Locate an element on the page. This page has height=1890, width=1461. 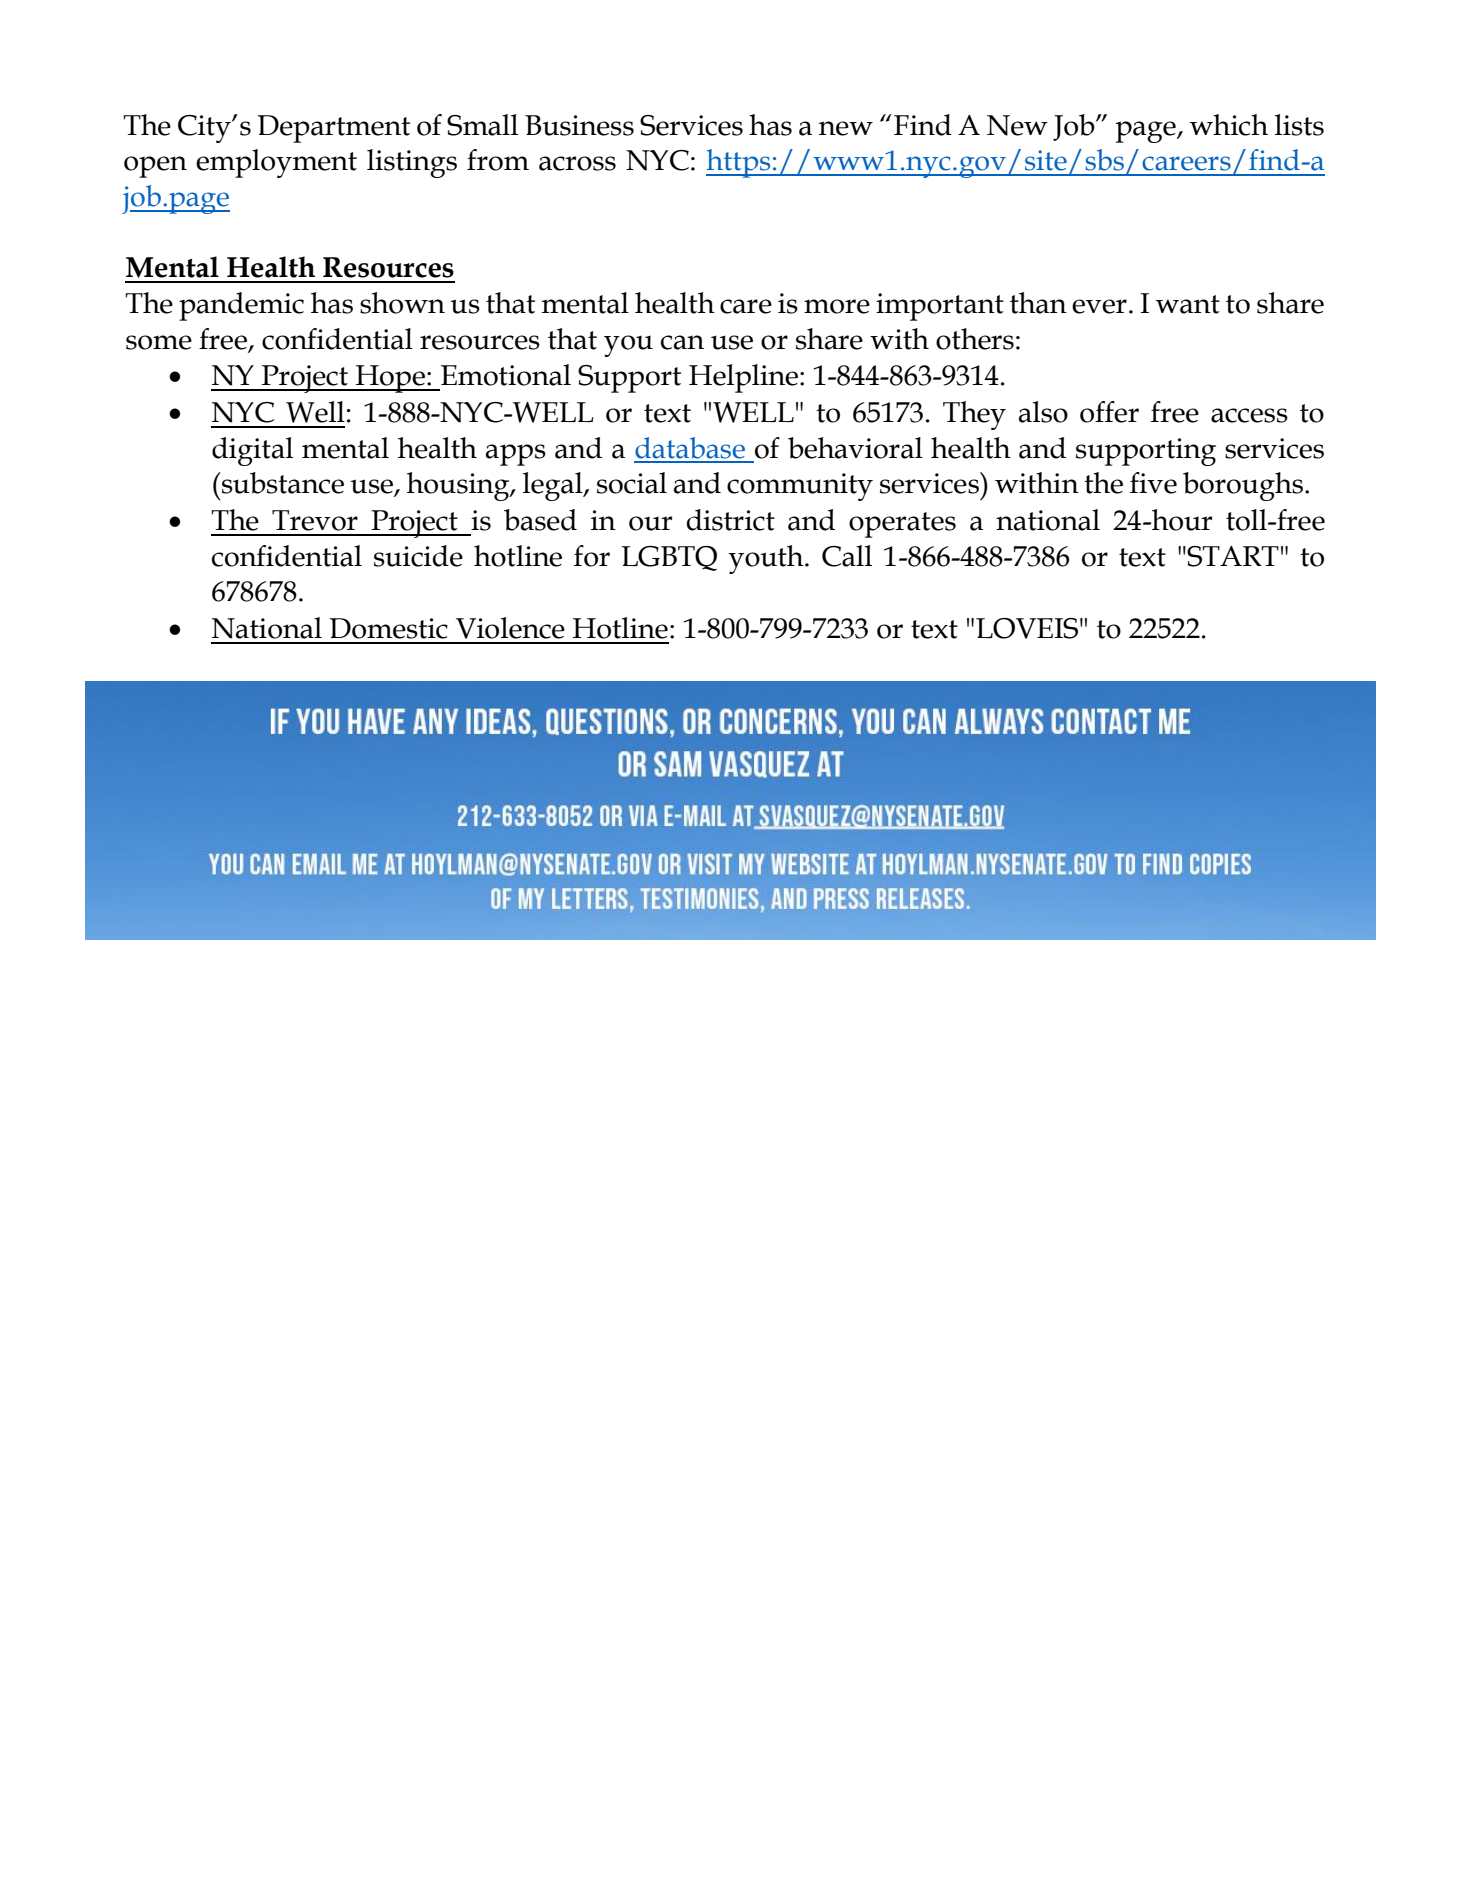
offer is located at coordinates (1109, 412).
